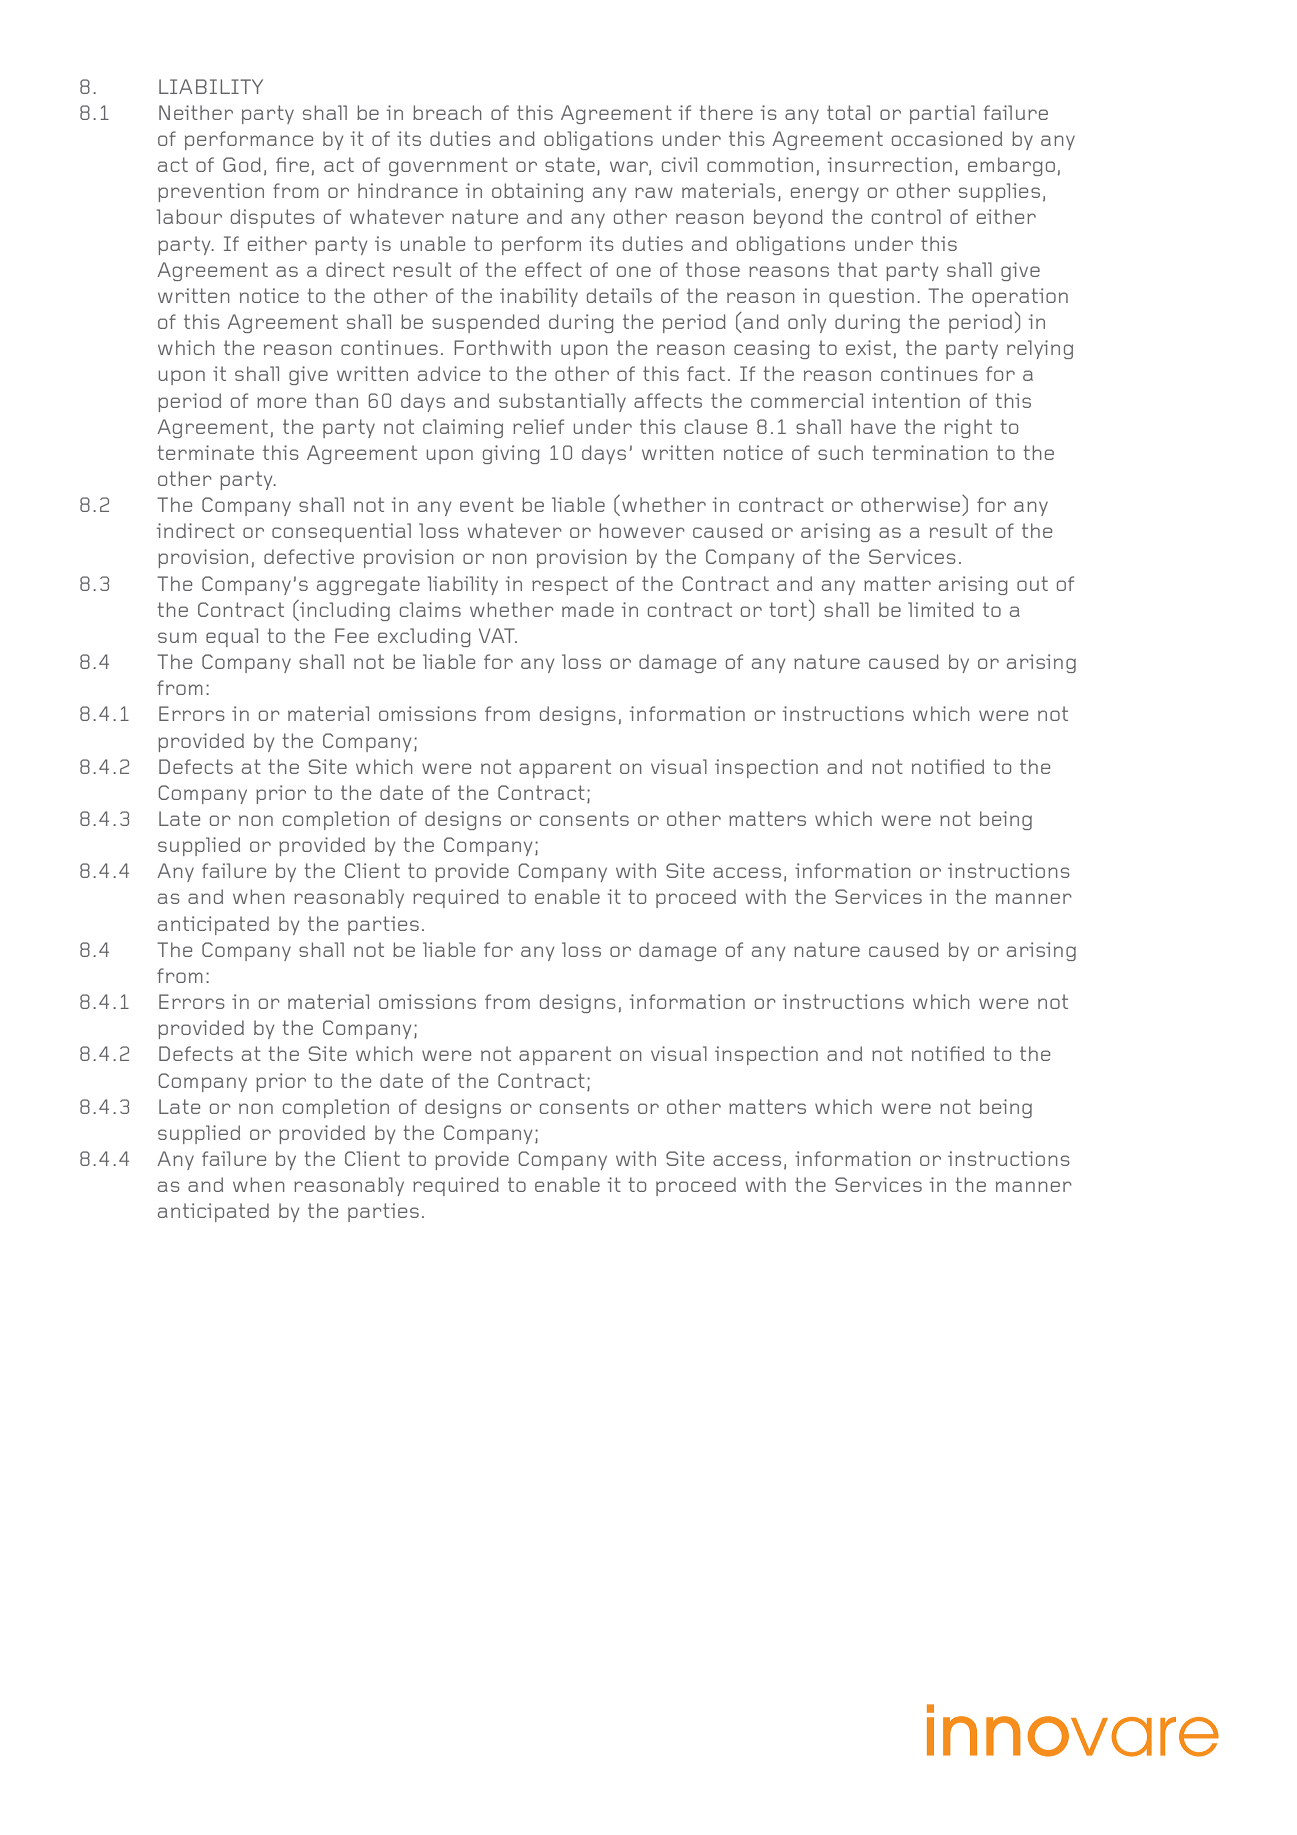  Describe the element at coordinates (281, 402) in the screenshot. I see `more` at that location.
